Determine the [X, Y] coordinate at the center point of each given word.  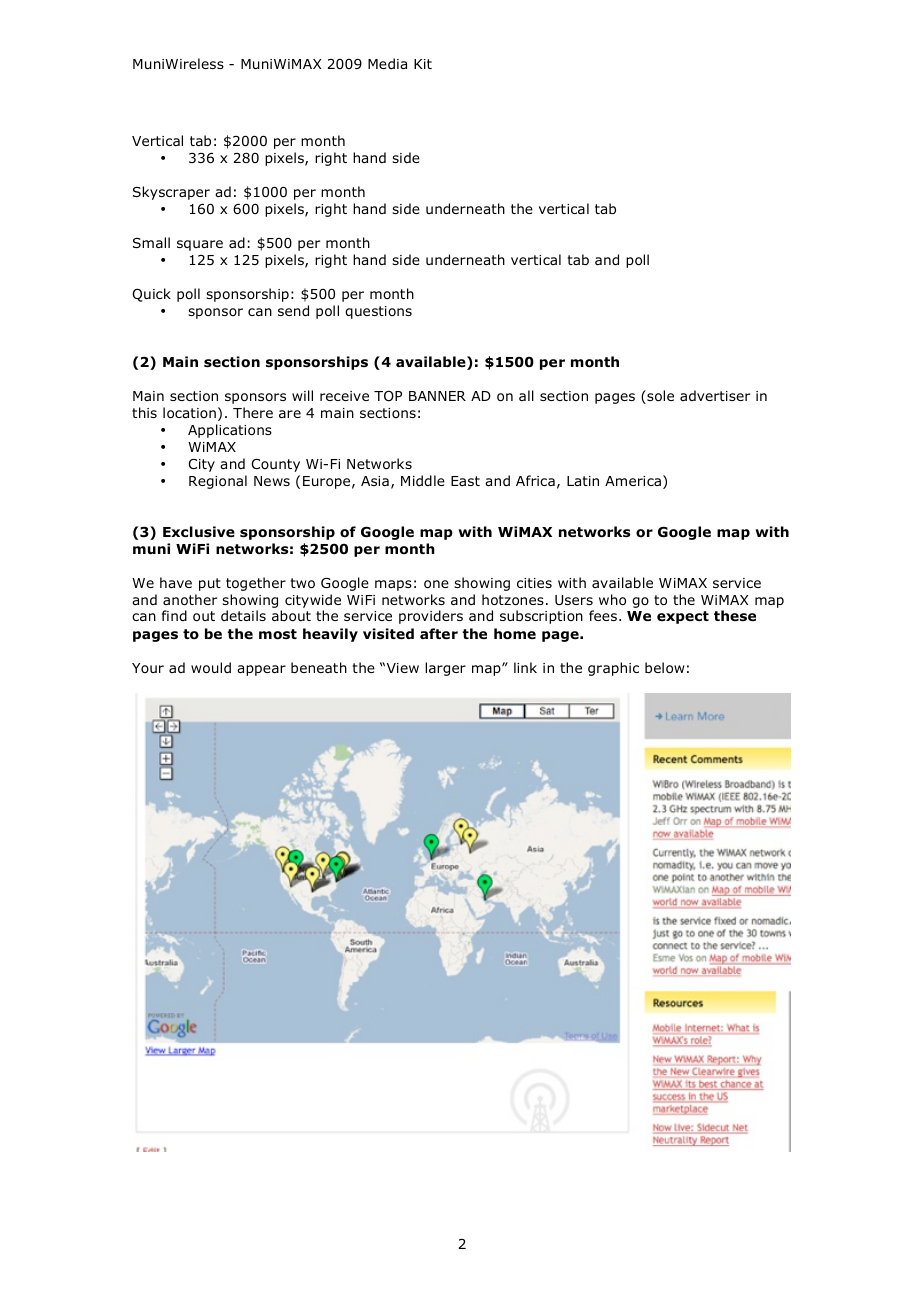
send [293, 311]
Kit [423, 64]
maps [393, 585]
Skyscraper [171, 193]
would [211, 668]
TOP [388, 396]
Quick [151, 295]
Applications [230, 431]
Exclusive [199, 532]
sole [659, 397]
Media [387, 63]
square [200, 245]
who [612, 600]
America [633, 481]
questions [378, 312]
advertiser [715, 395]
